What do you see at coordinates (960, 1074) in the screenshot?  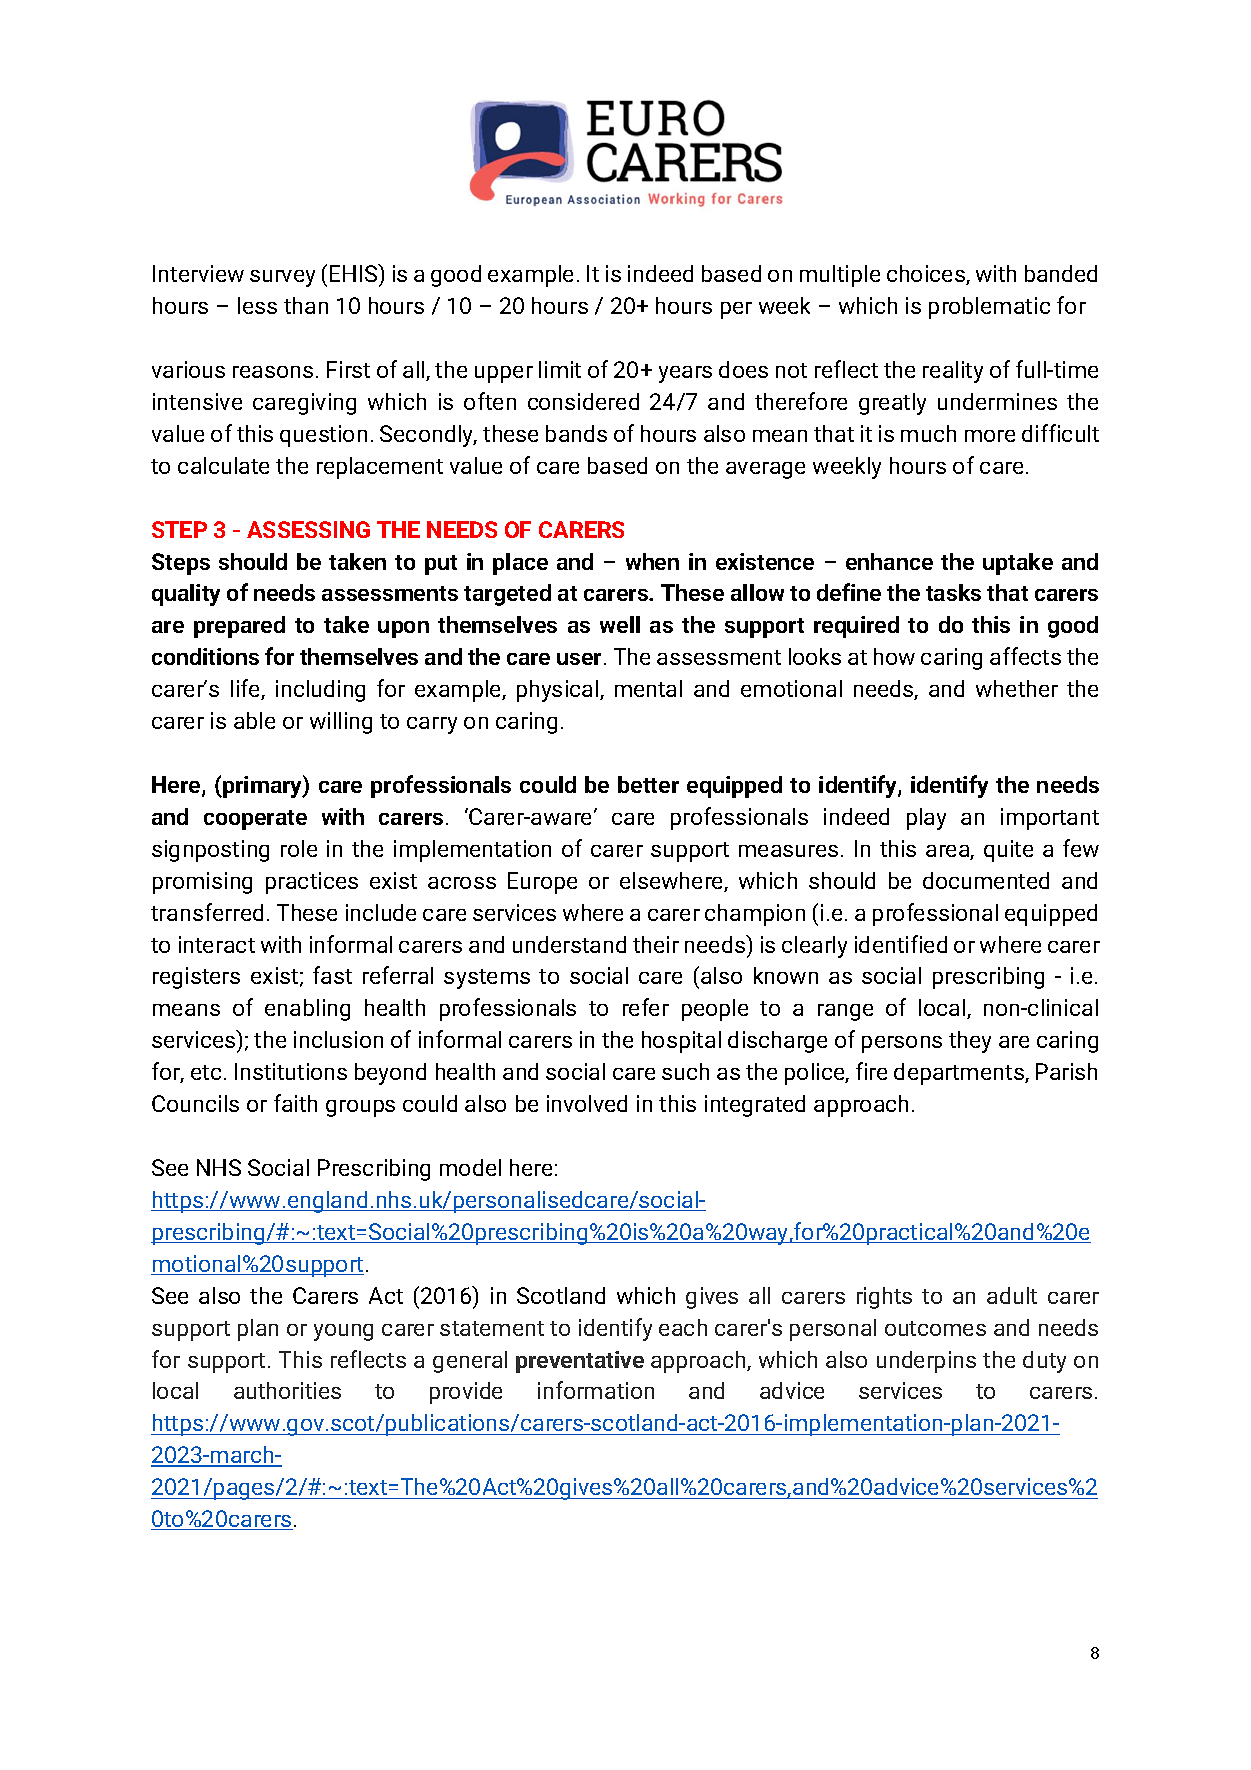 I see `departments` at bounding box center [960, 1074].
